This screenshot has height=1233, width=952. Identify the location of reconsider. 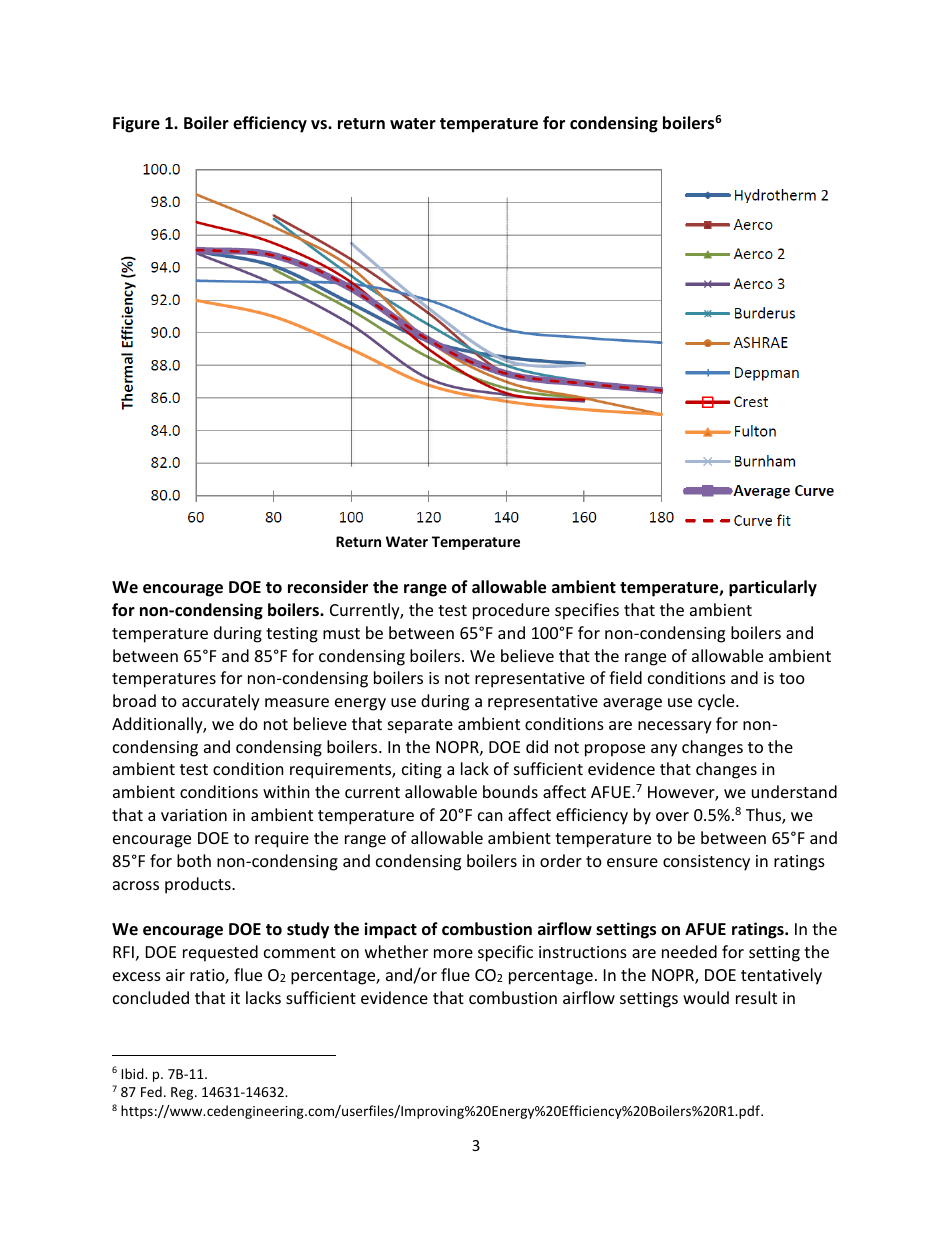
(328, 587).
